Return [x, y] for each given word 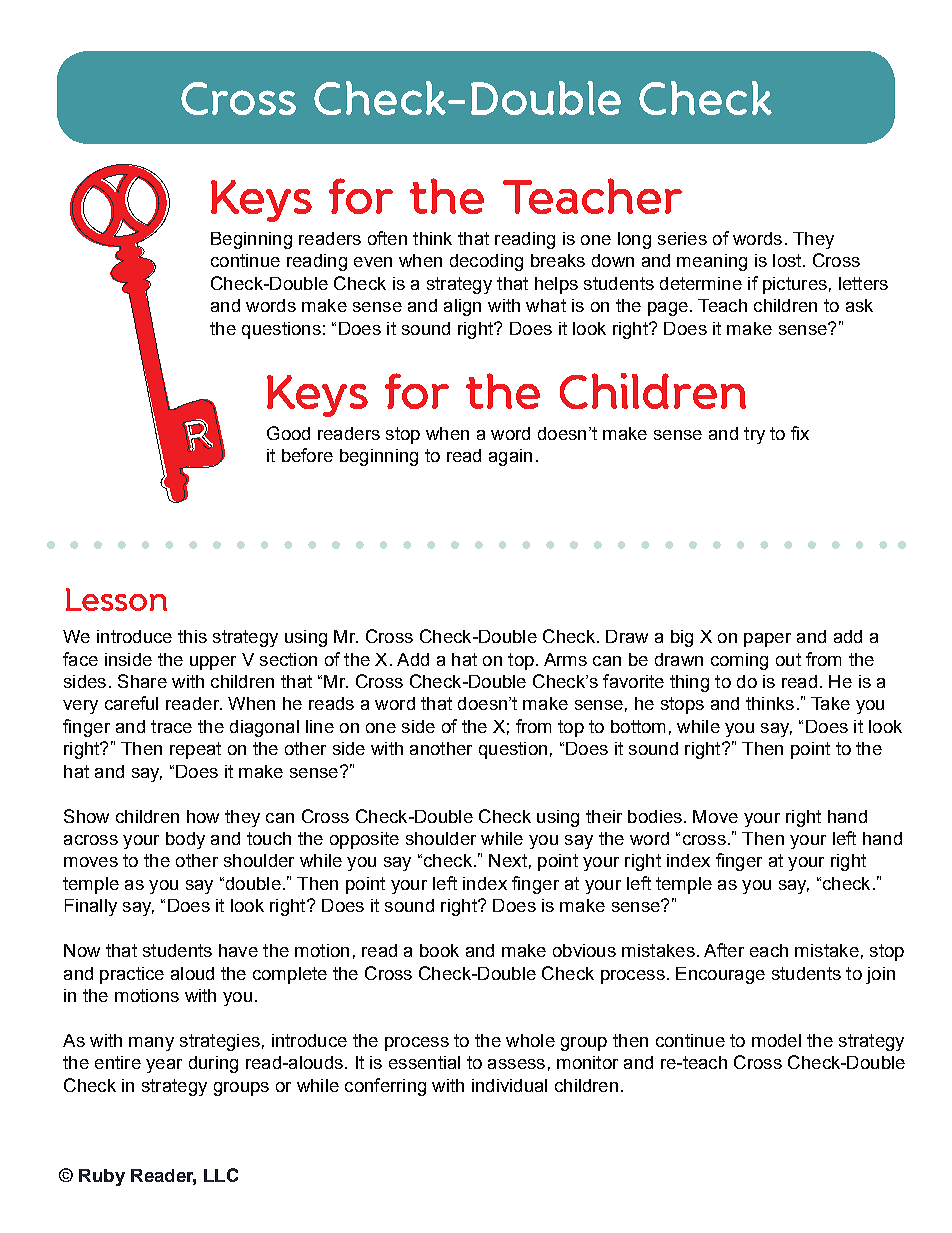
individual [509, 1085]
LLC [221, 1175]
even [373, 262]
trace [171, 726]
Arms [565, 659]
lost [788, 260]
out [788, 659]
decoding [486, 262]
